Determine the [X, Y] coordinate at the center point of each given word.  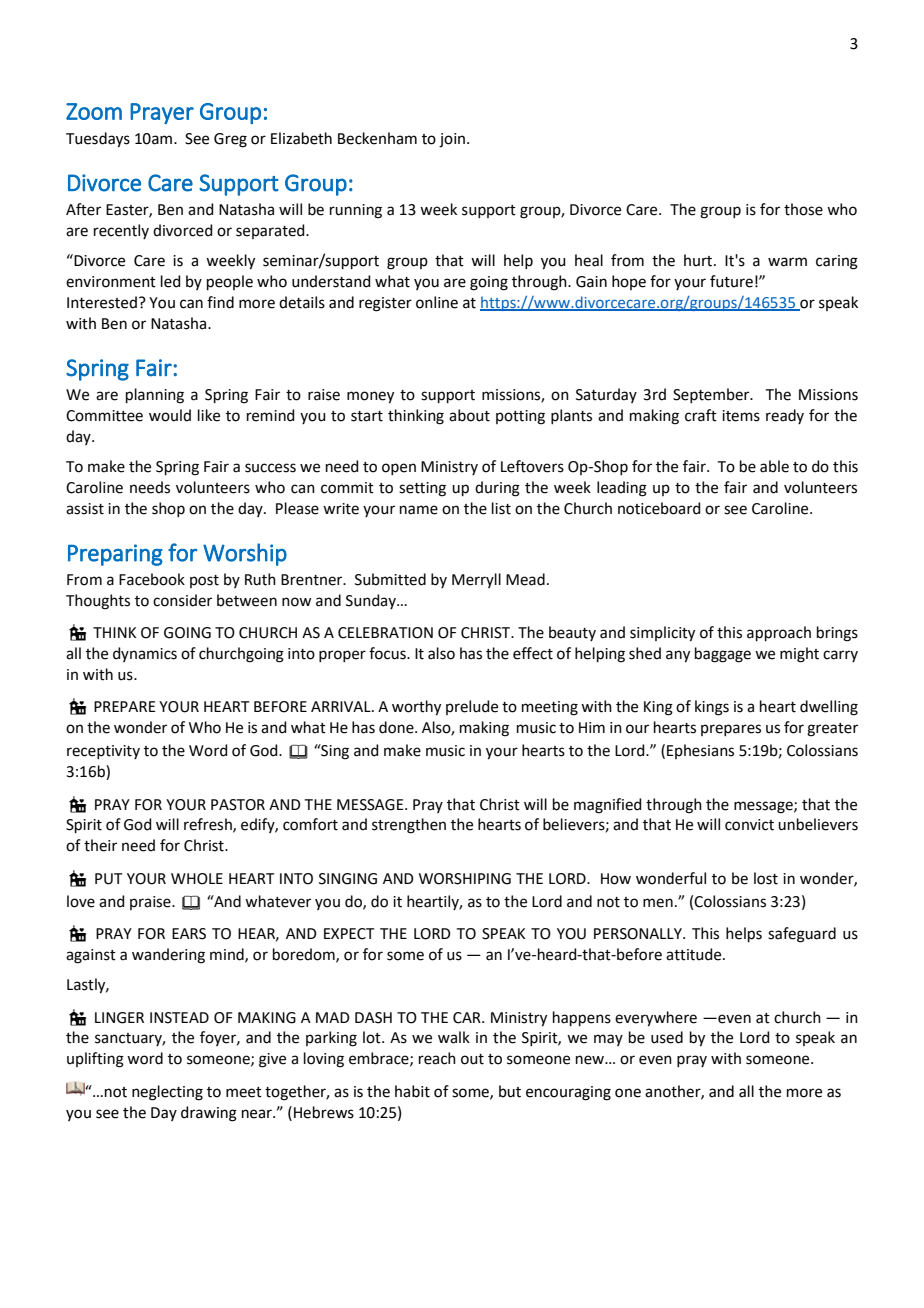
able [774, 466]
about [469, 415]
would [170, 415]
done [397, 727]
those [803, 209]
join [453, 140]
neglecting [167, 1093]
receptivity [103, 752]
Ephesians [700, 751]
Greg [230, 140]
